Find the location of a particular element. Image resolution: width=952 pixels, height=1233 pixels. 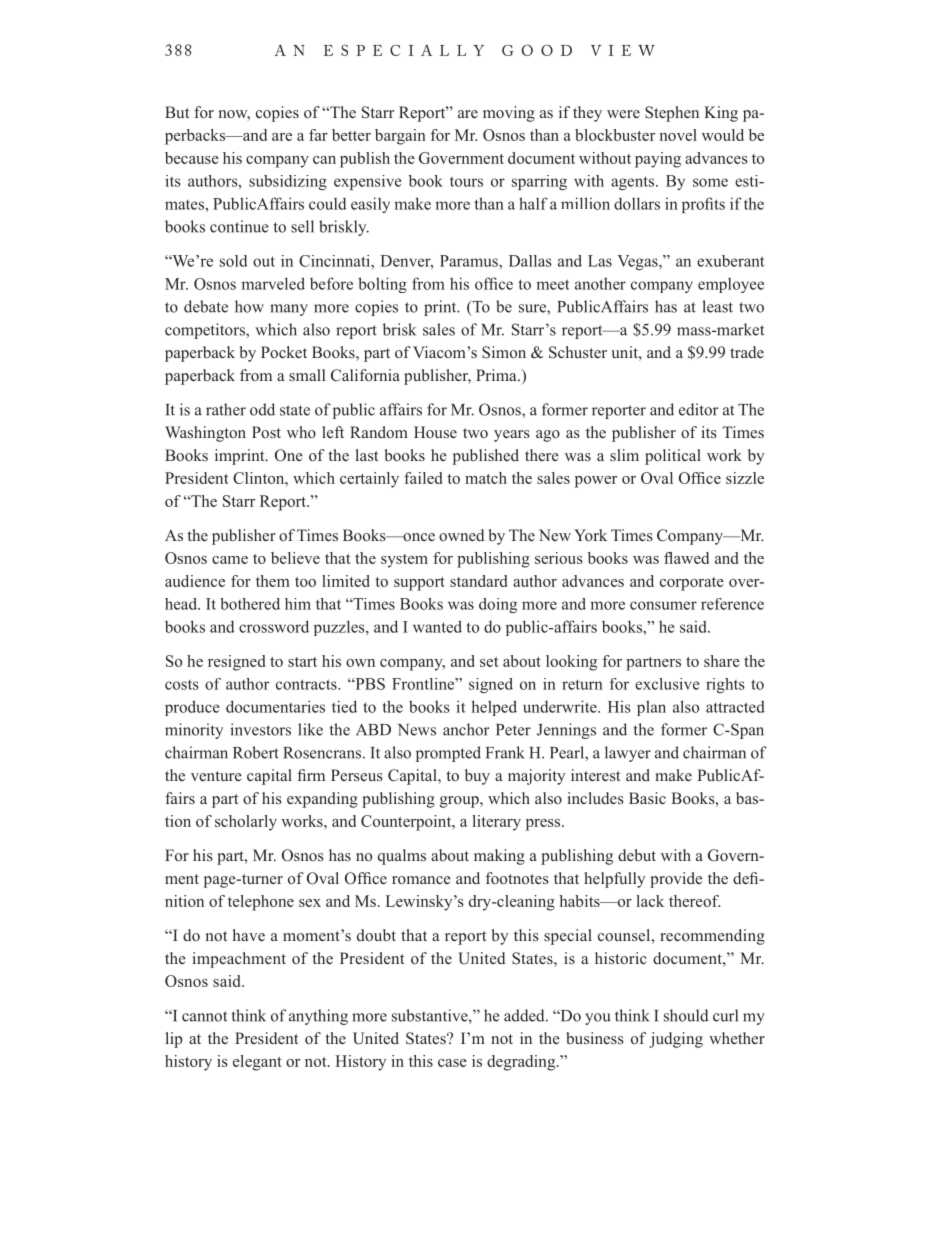

political is located at coordinates (673, 457).
